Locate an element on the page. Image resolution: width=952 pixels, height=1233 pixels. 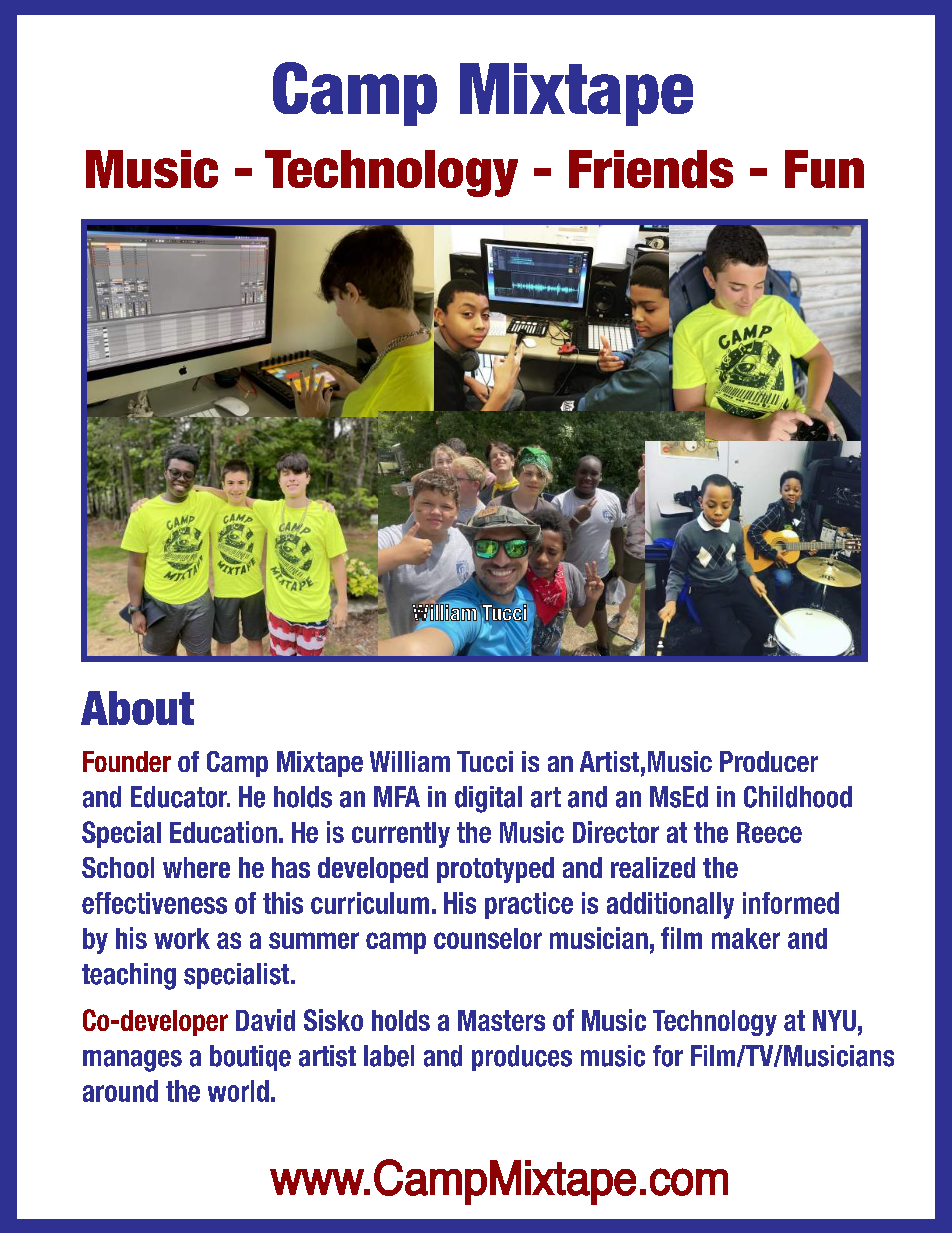
produces is located at coordinates (522, 1058).
